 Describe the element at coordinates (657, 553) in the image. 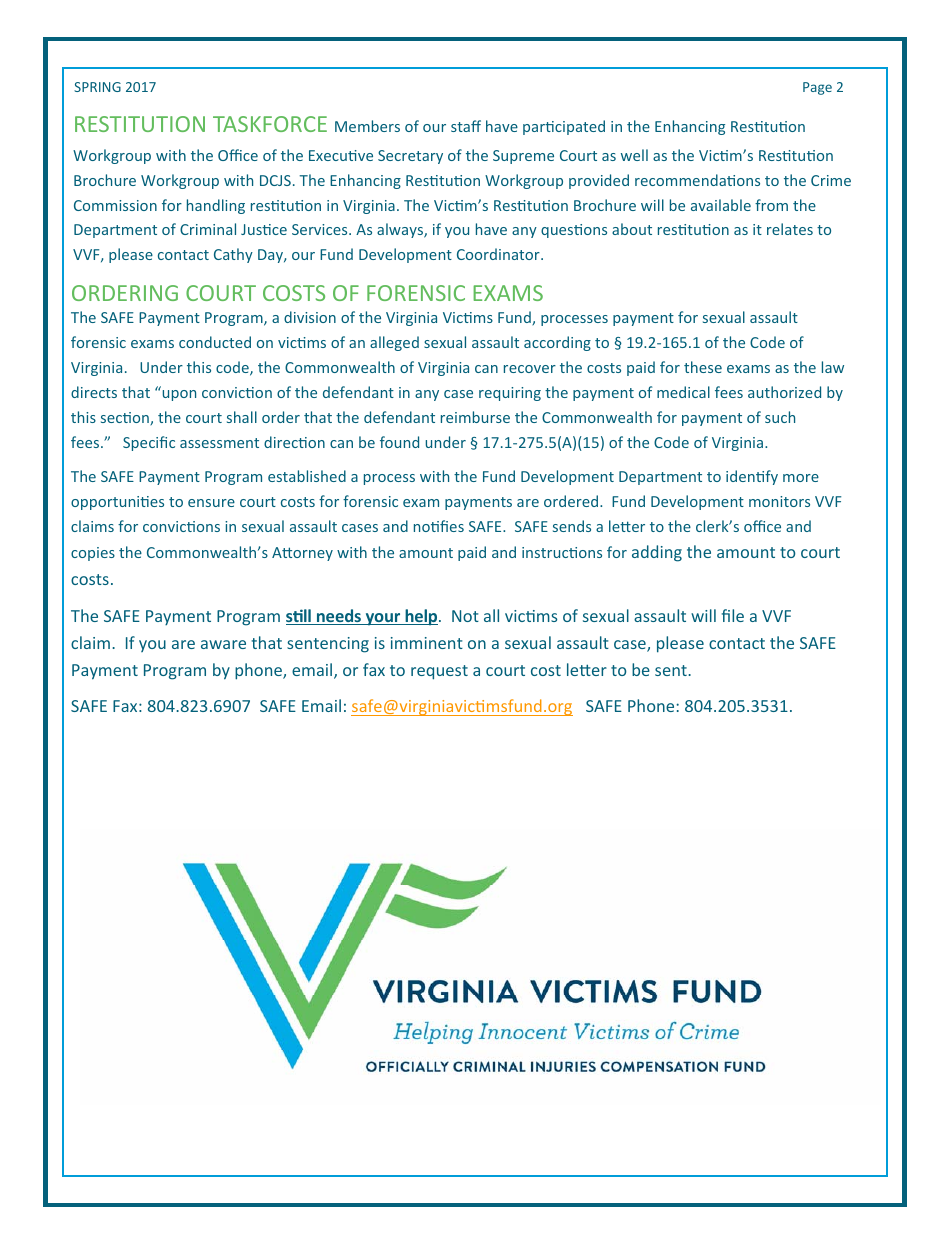

I see `adding` at that location.
